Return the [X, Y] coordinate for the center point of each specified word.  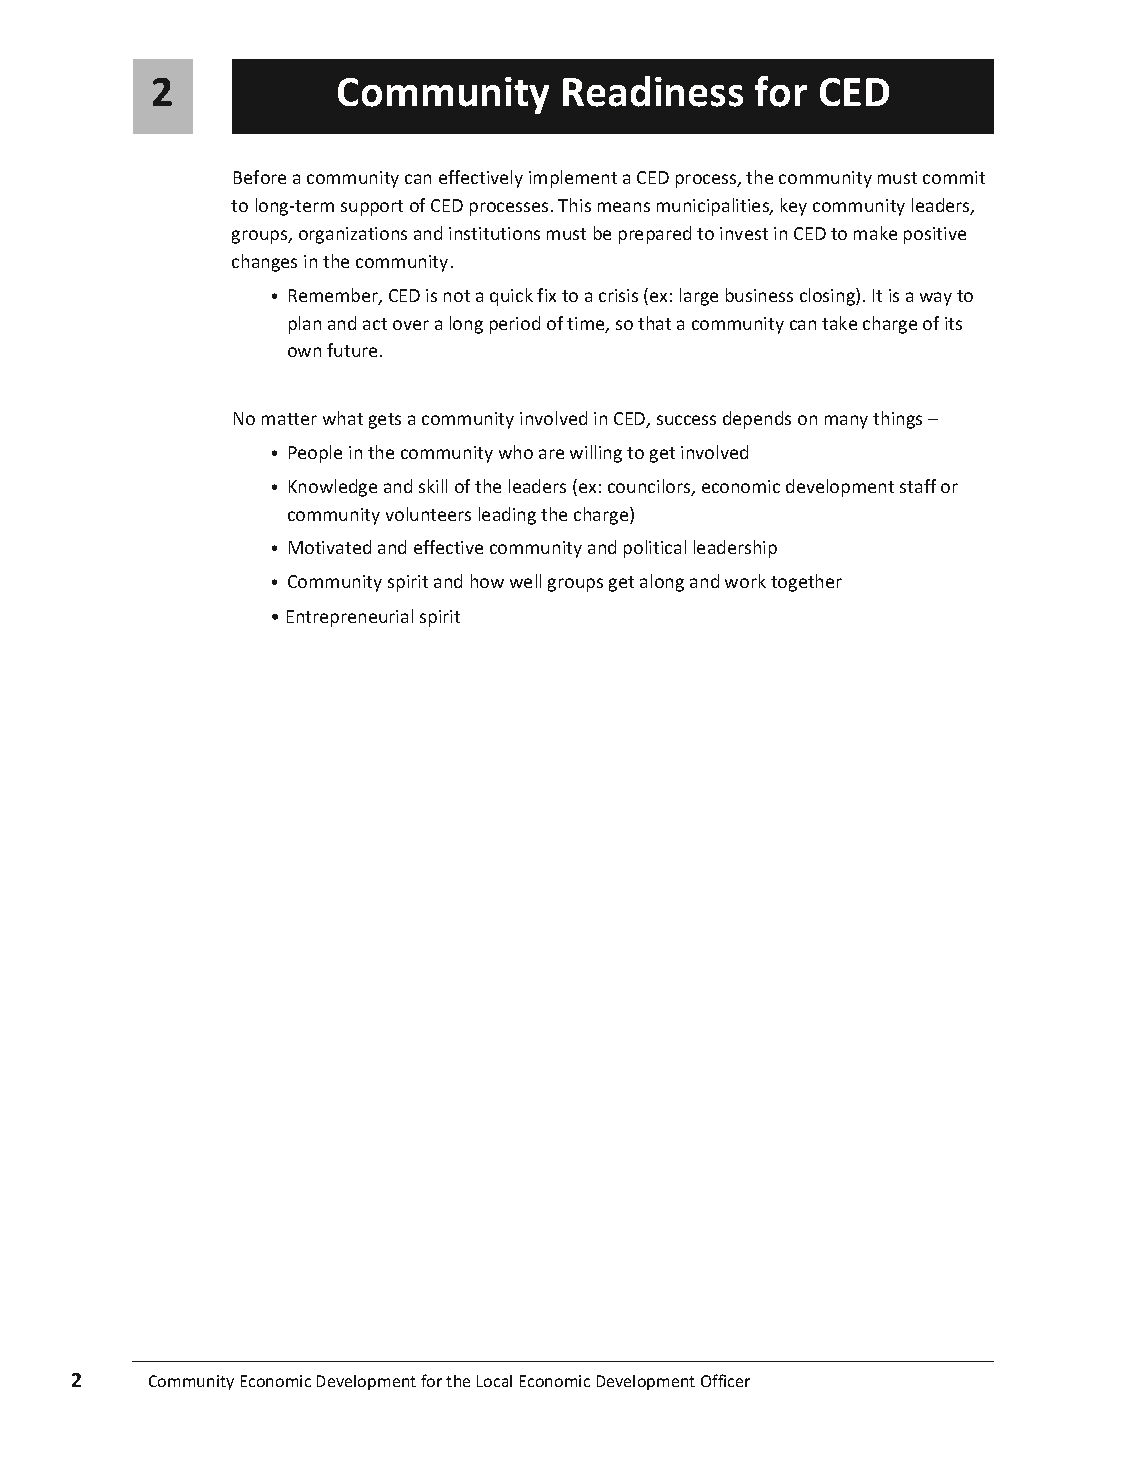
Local [494, 1381]
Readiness [653, 91]
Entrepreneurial [350, 618]
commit [954, 177]
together [806, 583]
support [372, 208]
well [525, 581]
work [745, 581]
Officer [725, 1380]
